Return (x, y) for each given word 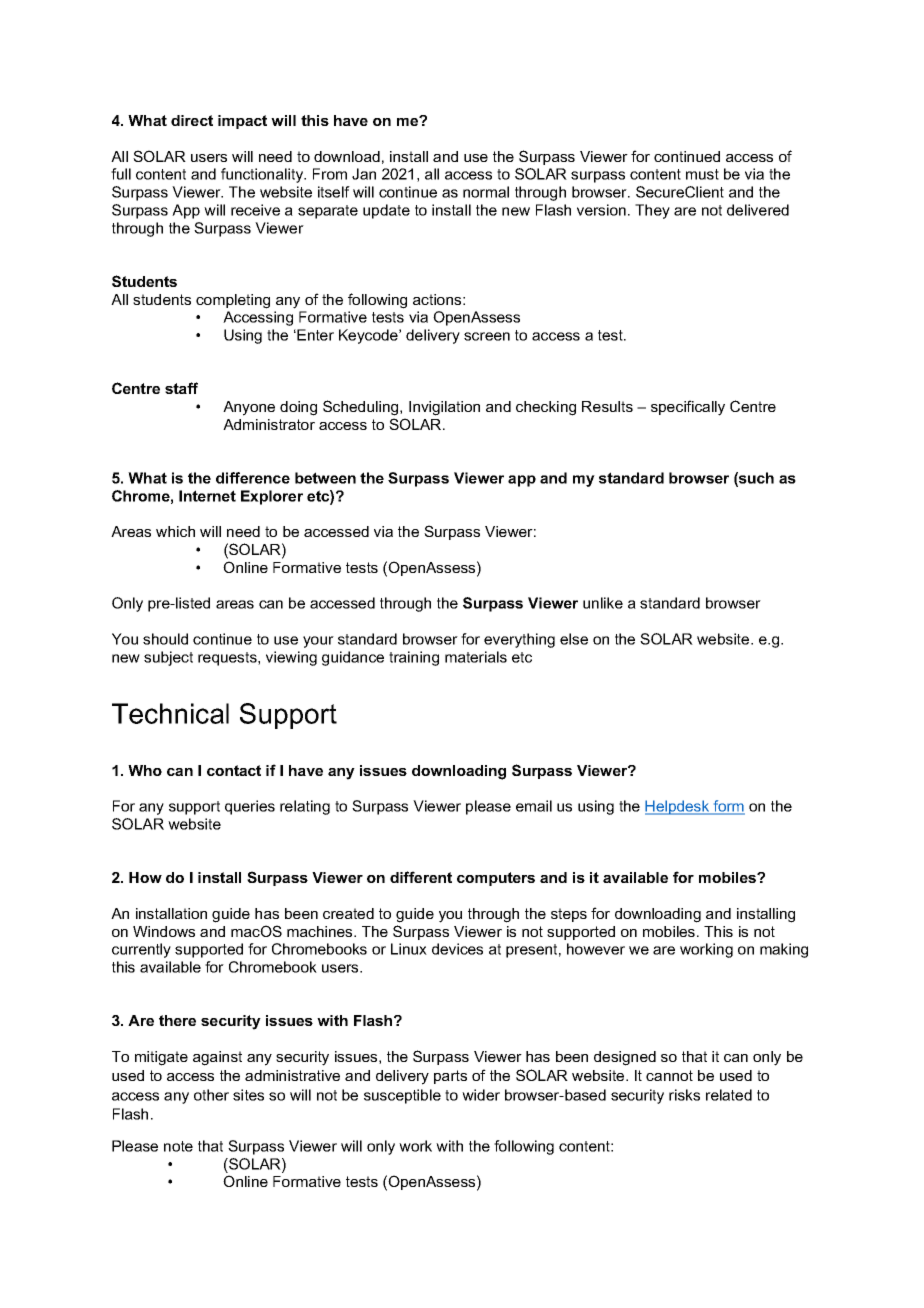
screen (487, 336)
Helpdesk (678, 807)
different (421, 877)
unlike (603, 603)
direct (192, 120)
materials (476, 657)
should (165, 639)
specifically (688, 408)
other (211, 1095)
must (702, 174)
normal (486, 192)
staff (181, 388)
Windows (164, 931)
